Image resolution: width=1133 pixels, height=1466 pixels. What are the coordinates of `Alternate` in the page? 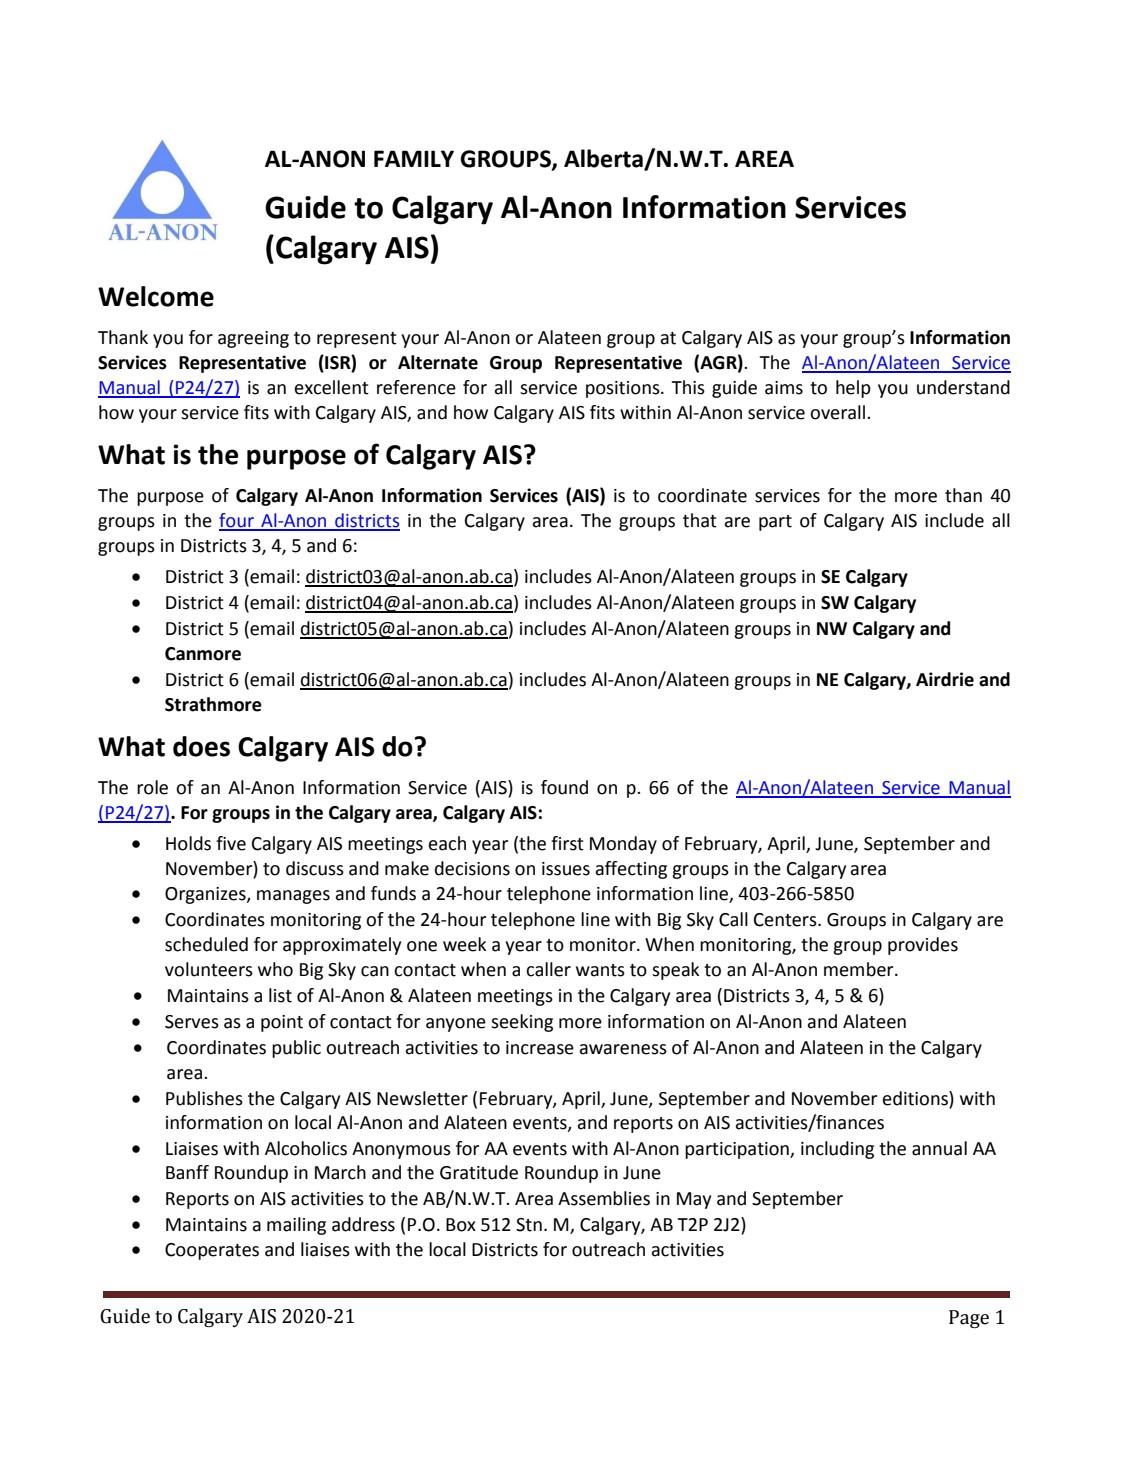 It's located at (438, 362).
